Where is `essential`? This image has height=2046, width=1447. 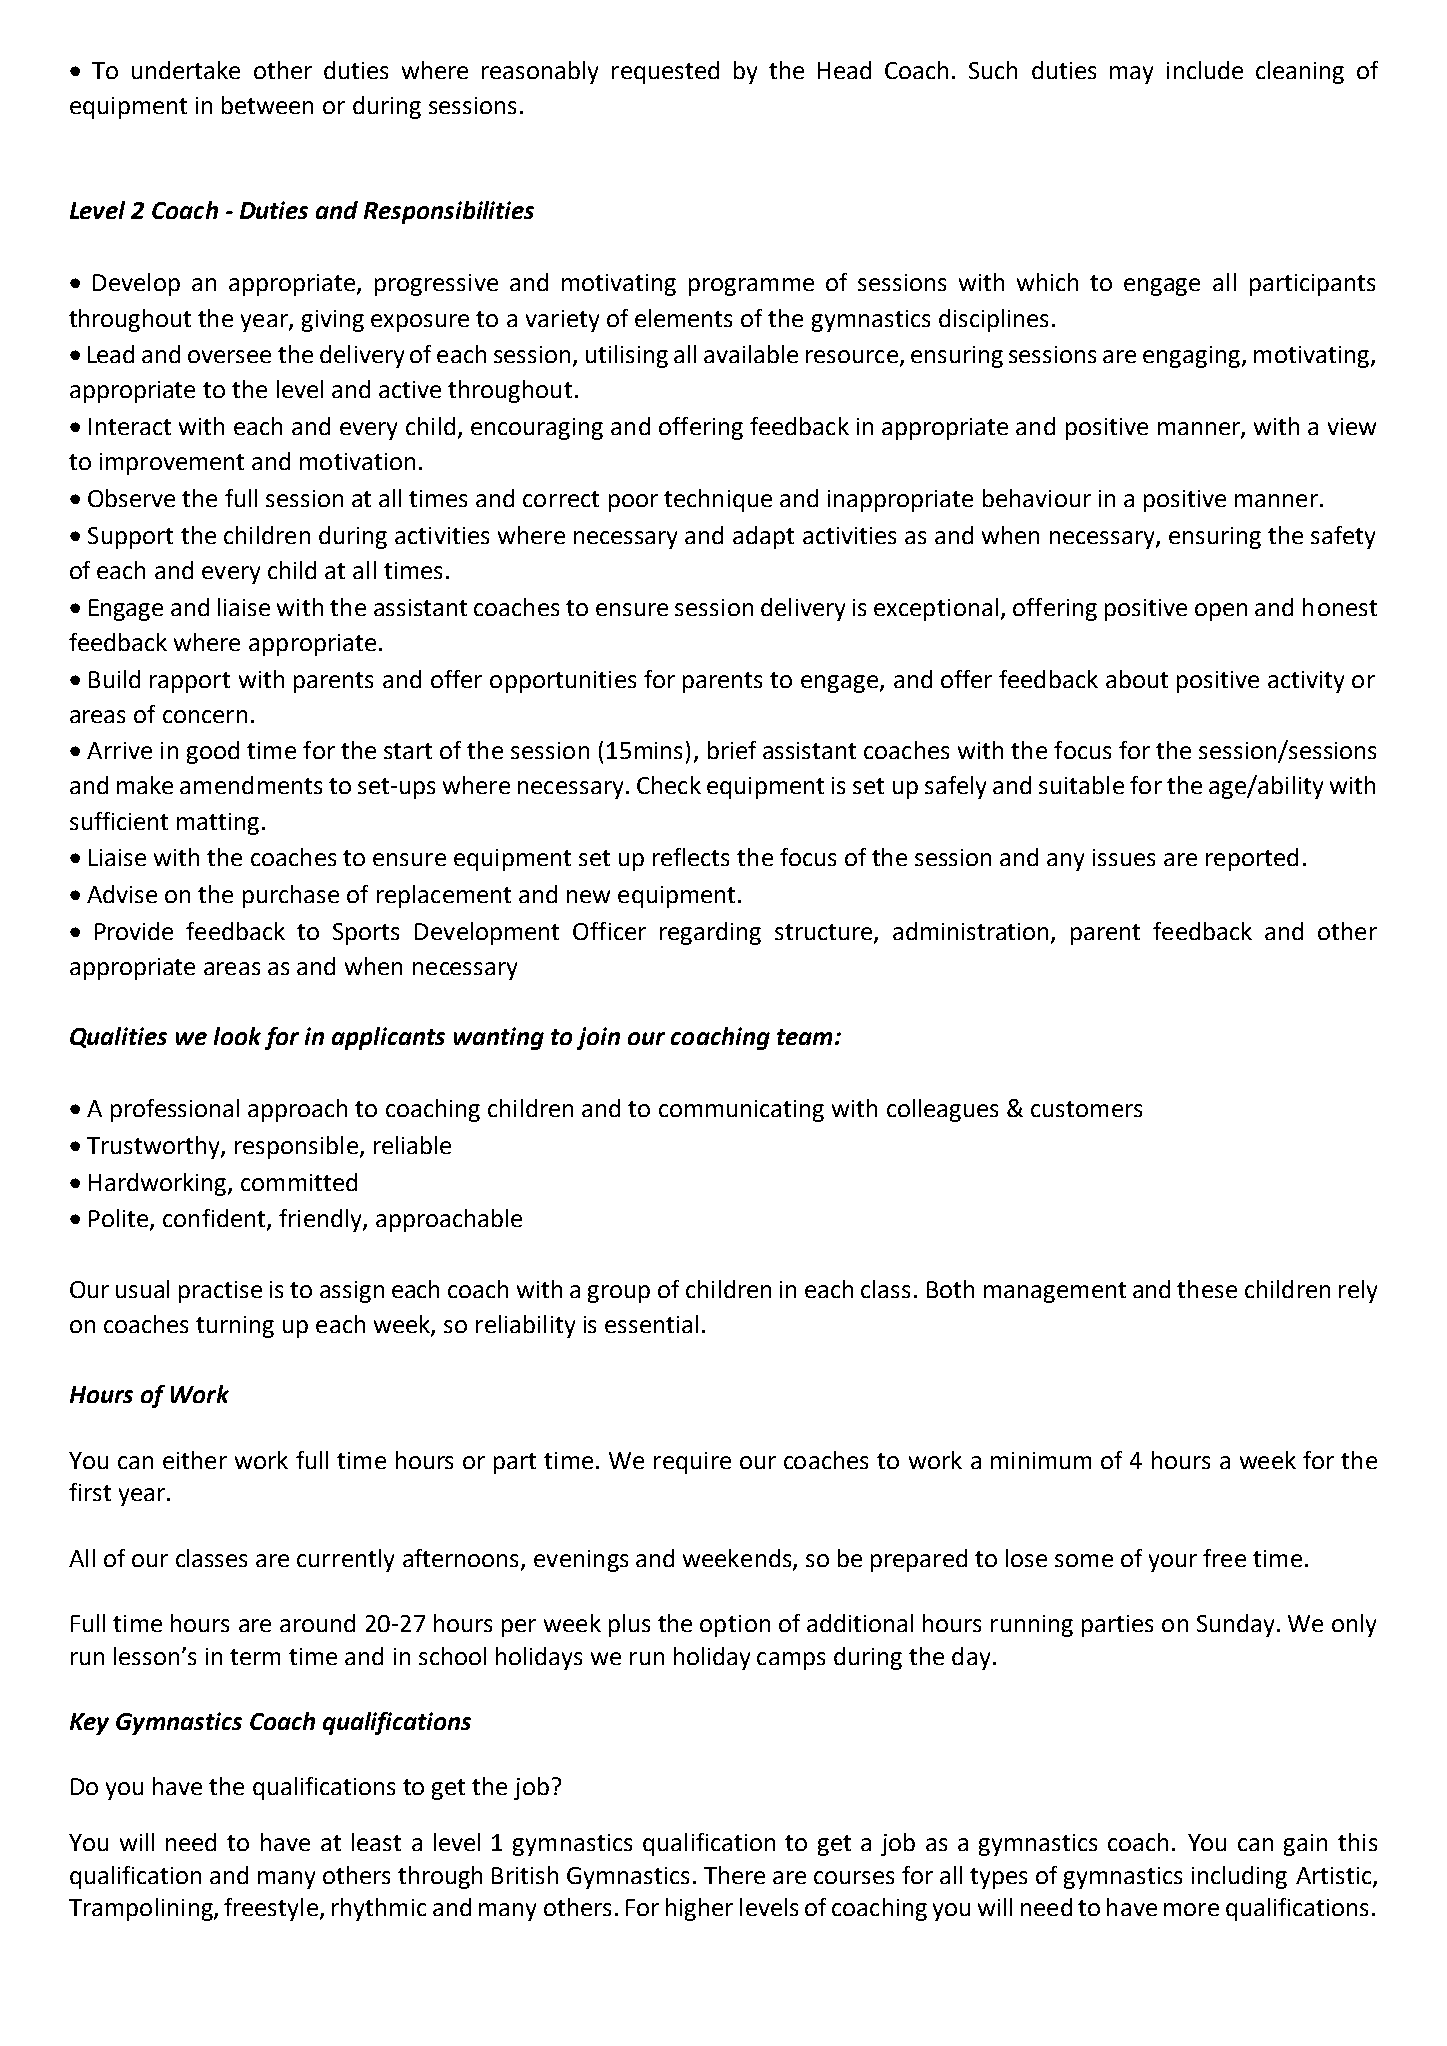 essential is located at coordinates (651, 1324).
